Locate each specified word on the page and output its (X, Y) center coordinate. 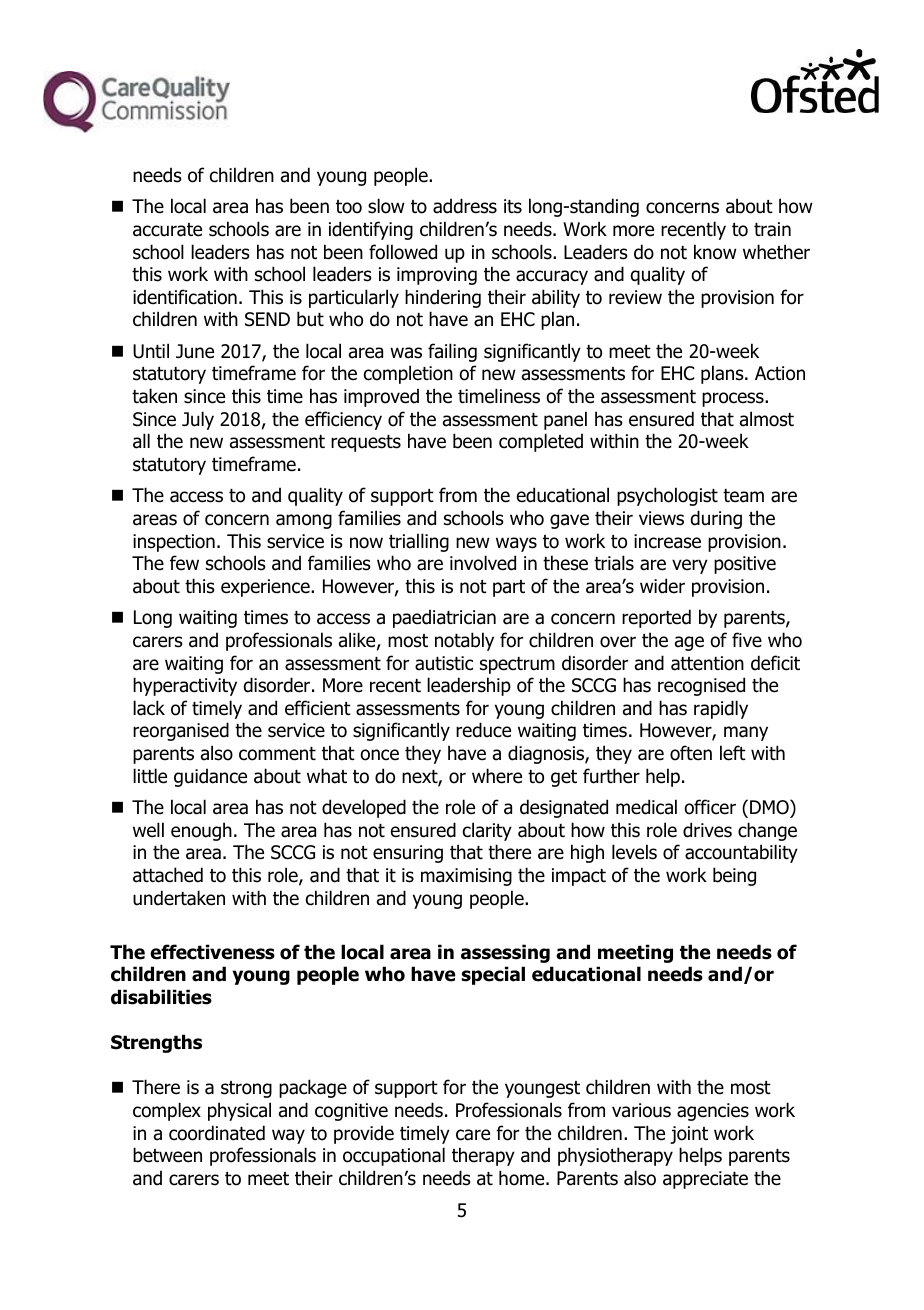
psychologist (667, 496)
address (465, 206)
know (715, 252)
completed (541, 442)
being (734, 876)
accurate (167, 230)
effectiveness (212, 952)
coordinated (217, 1133)
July (198, 420)
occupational (394, 1156)
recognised (701, 686)
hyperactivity (185, 686)
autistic (444, 663)
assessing (505, 953)
